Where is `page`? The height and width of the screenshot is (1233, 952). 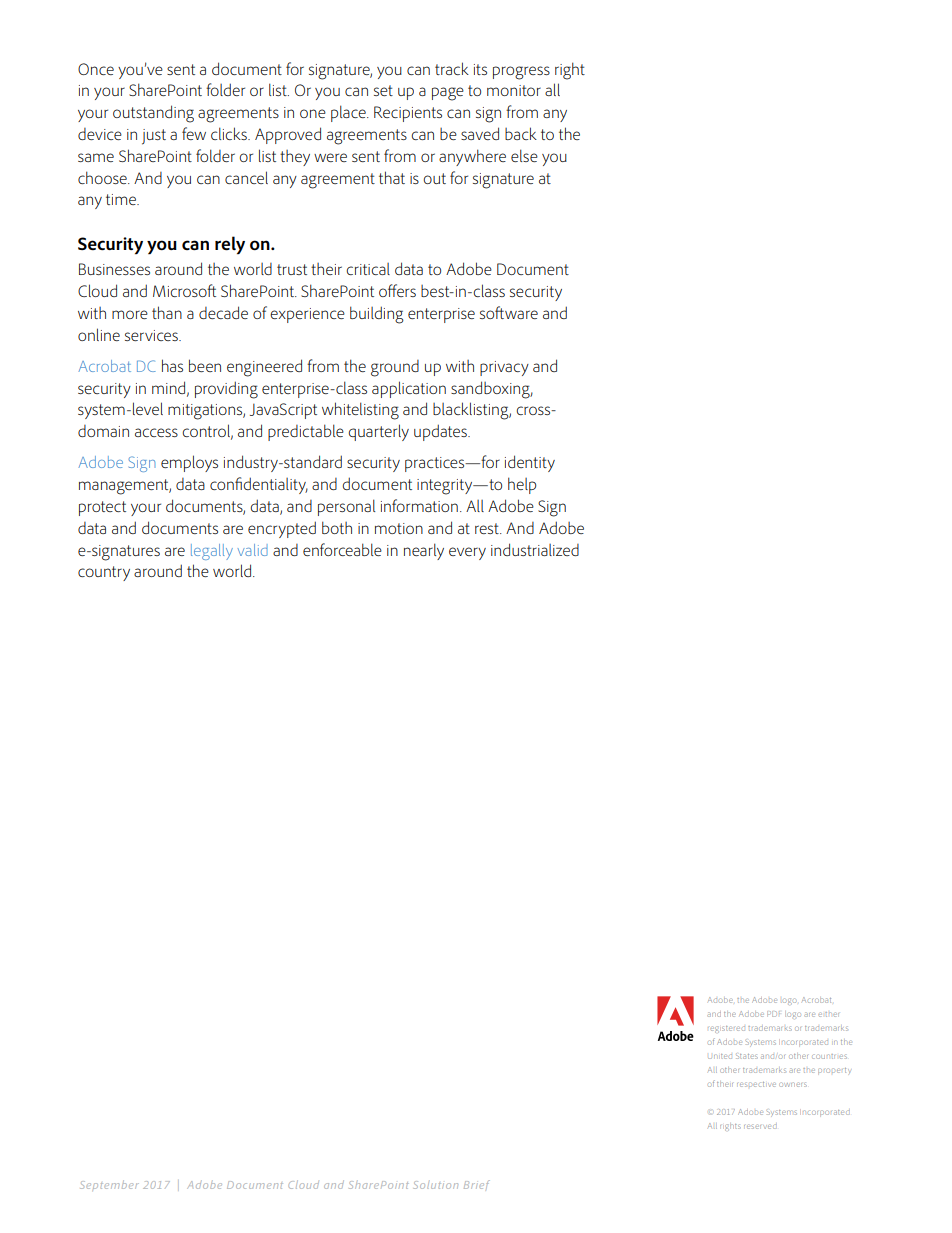
page is located at coordinates (448, 94).
